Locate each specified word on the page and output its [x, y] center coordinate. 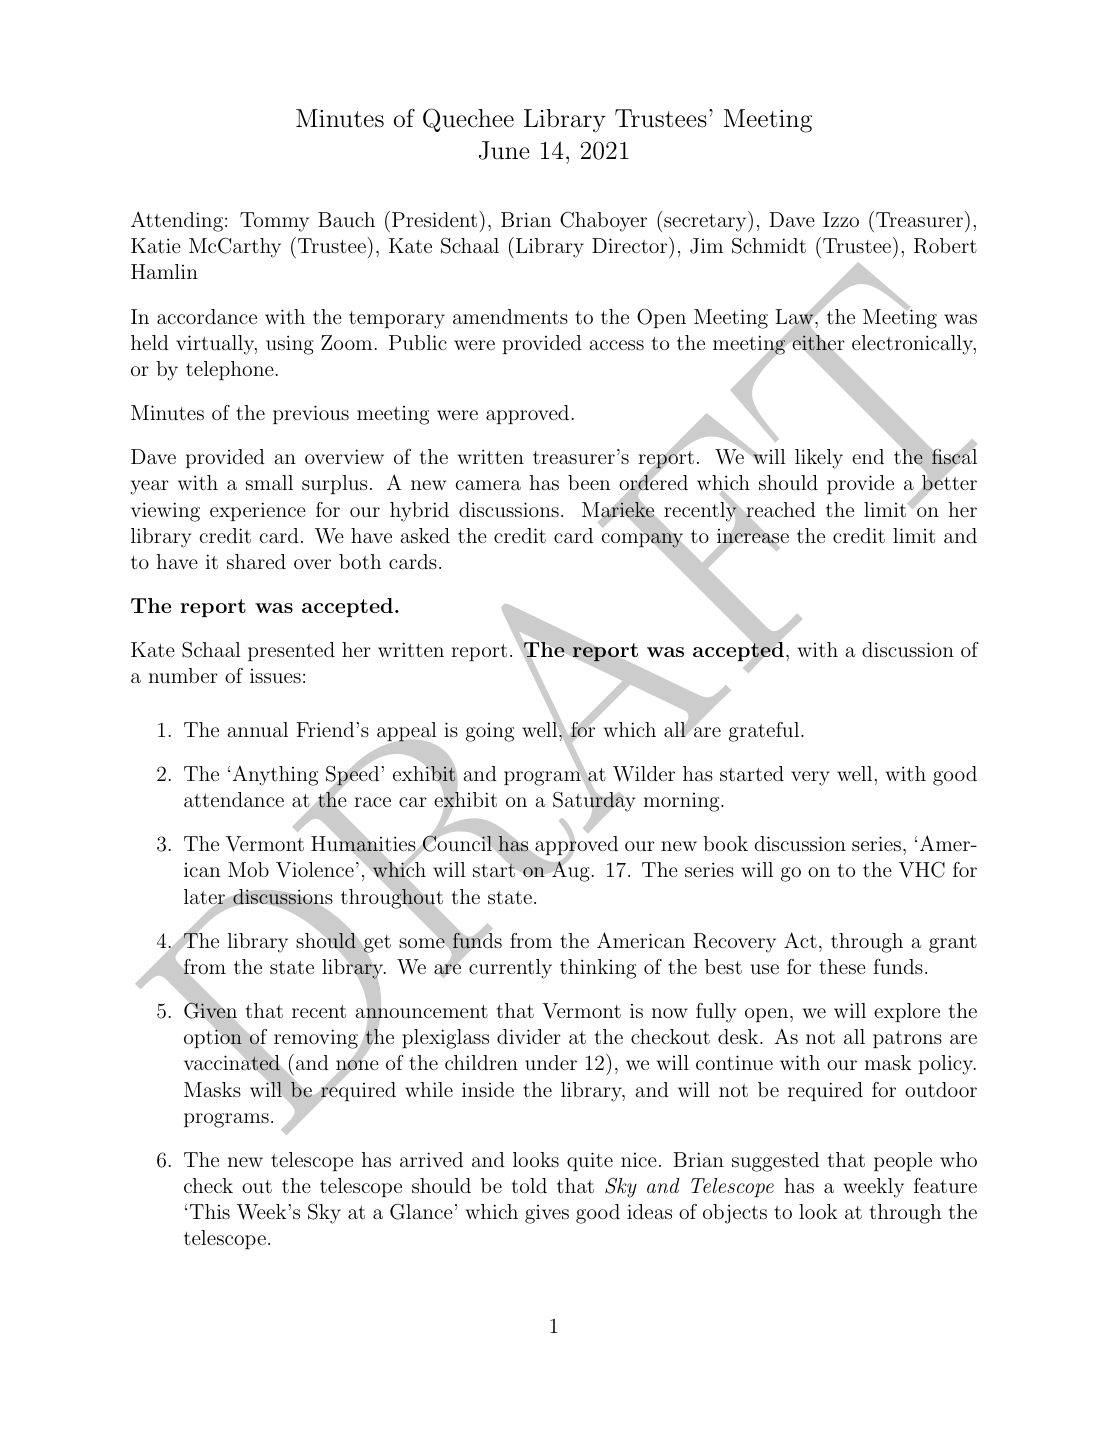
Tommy [274, 222]
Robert [945, 246]
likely [819, 459]
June [504, 150]
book [725, 843]
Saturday [594, 802]
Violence [315, 870]
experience [258, 511]
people [903, 1161]
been [589, 482]
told [529, 1185]
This [209, 1211]
